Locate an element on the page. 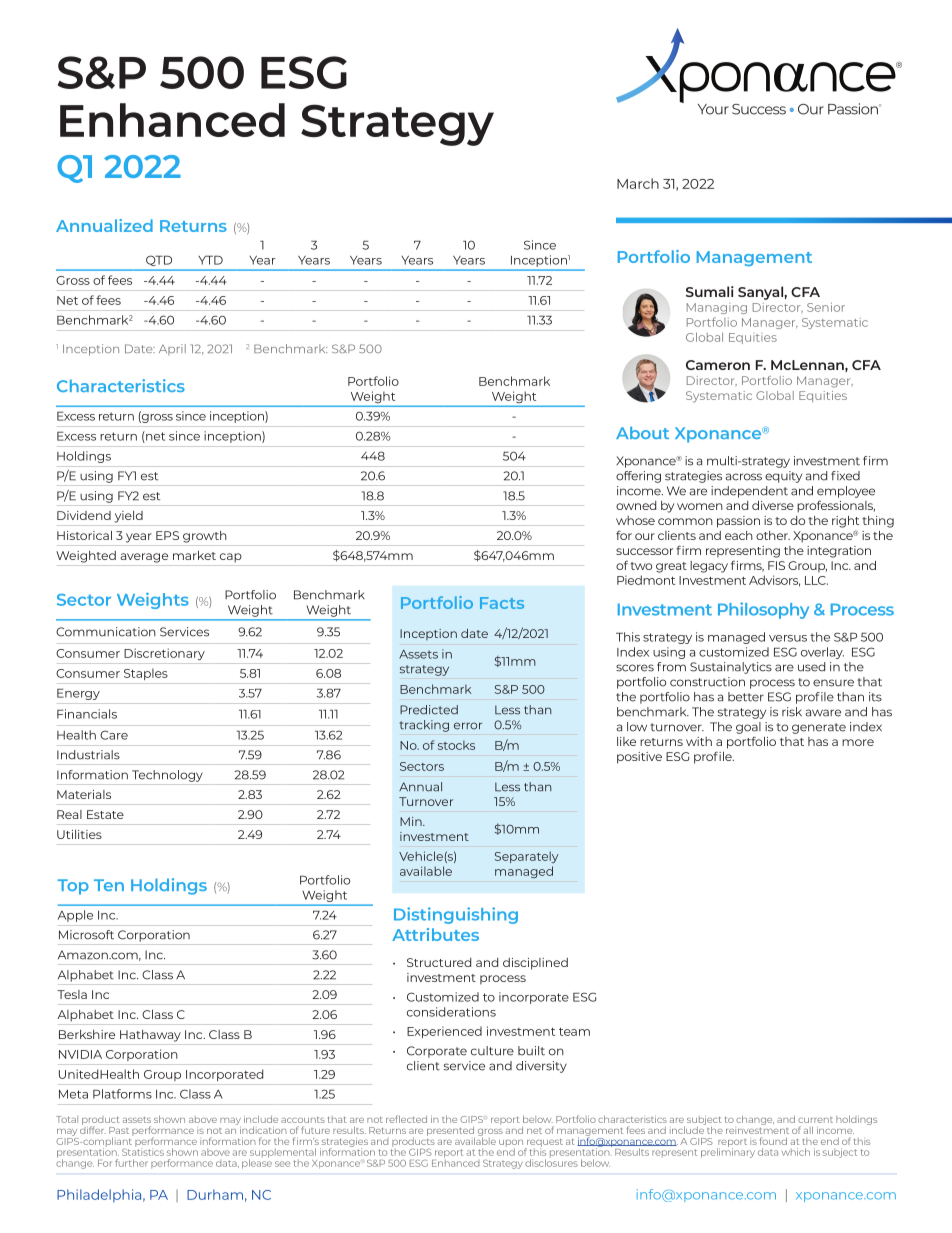  Senior is located at coordinates (826, 307).
